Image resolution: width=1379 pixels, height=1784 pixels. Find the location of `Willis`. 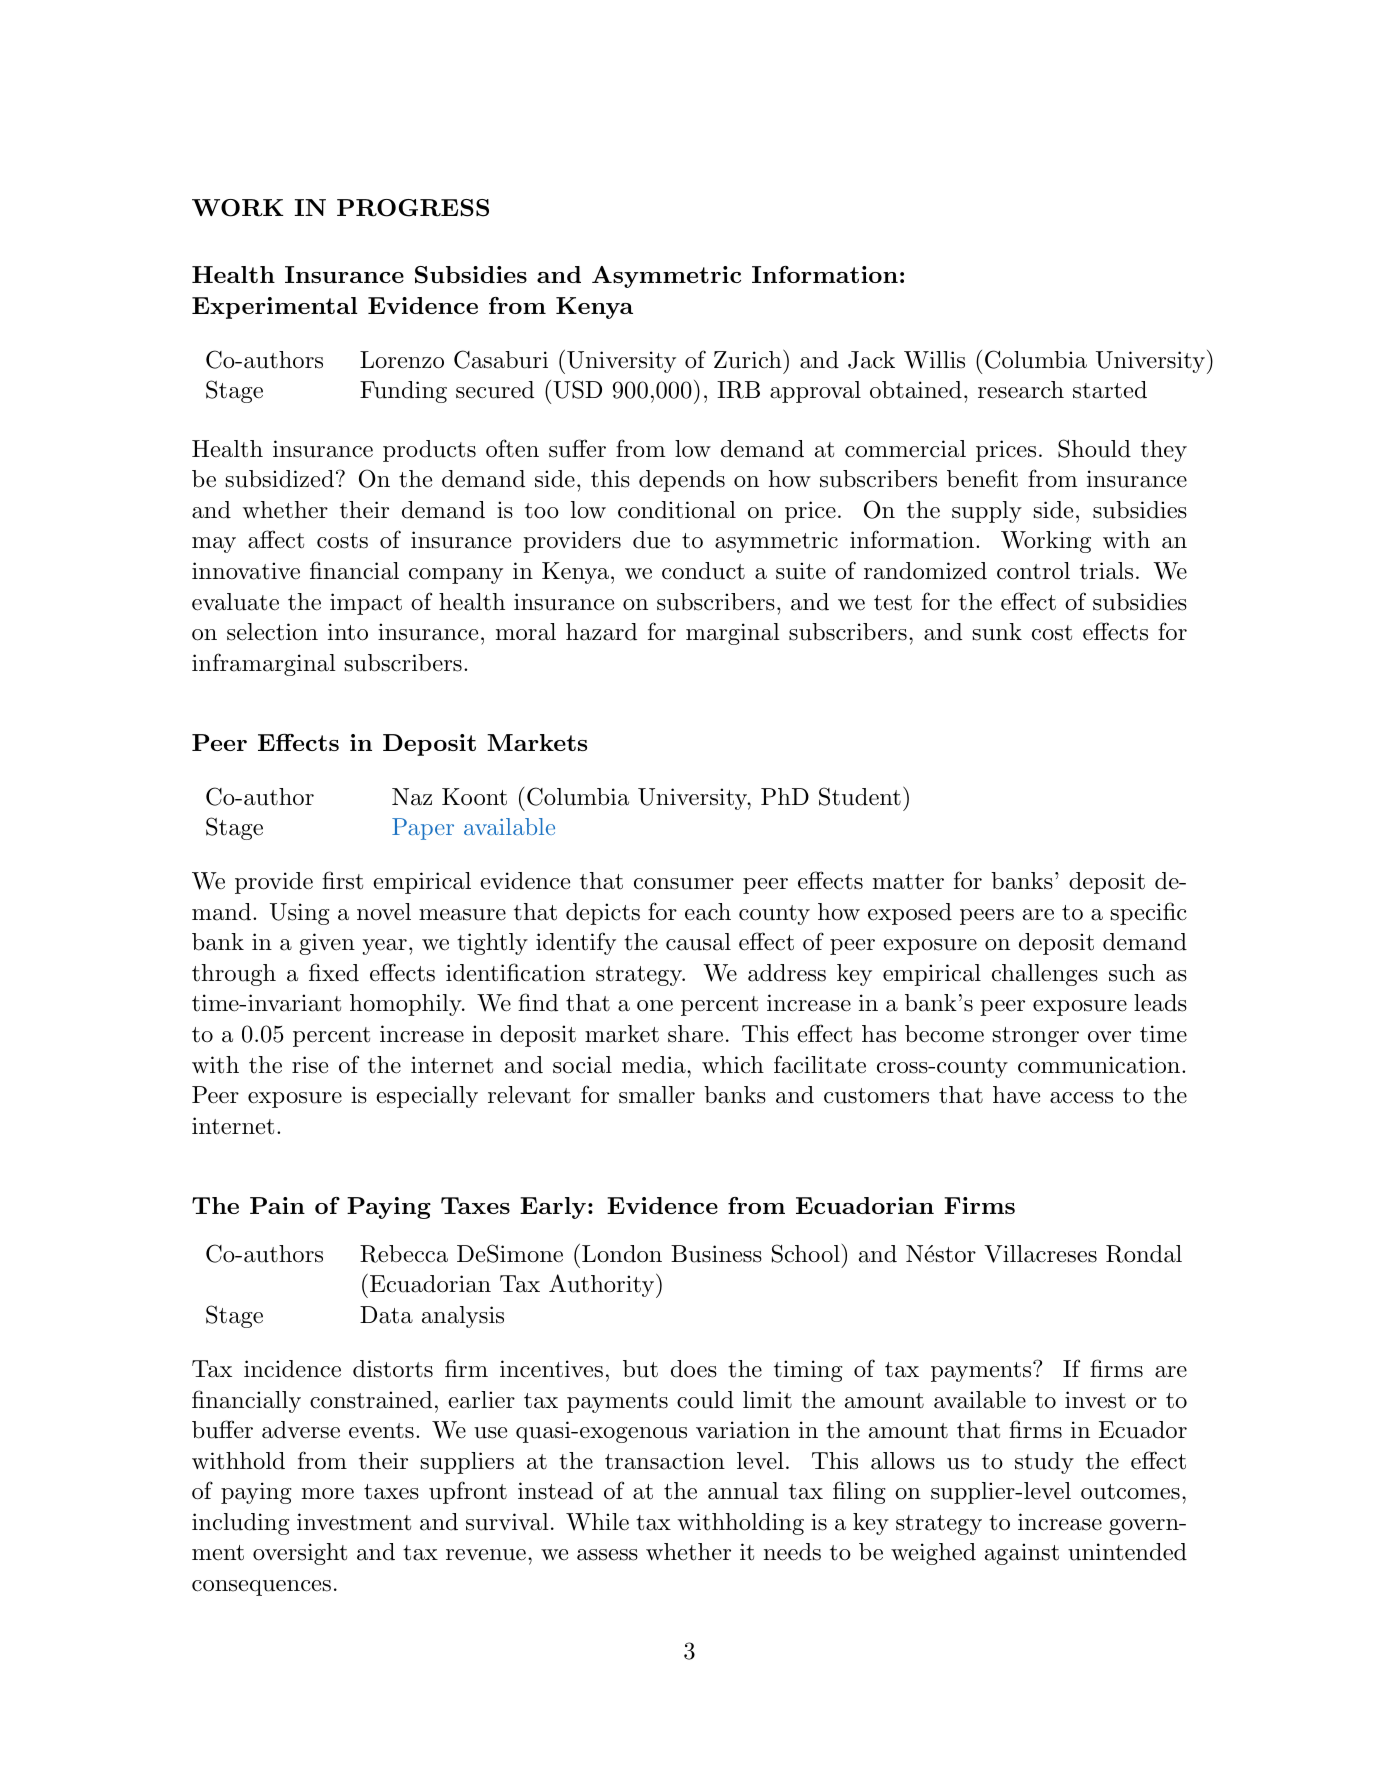

Willis is located at coordinates (934, 360).
